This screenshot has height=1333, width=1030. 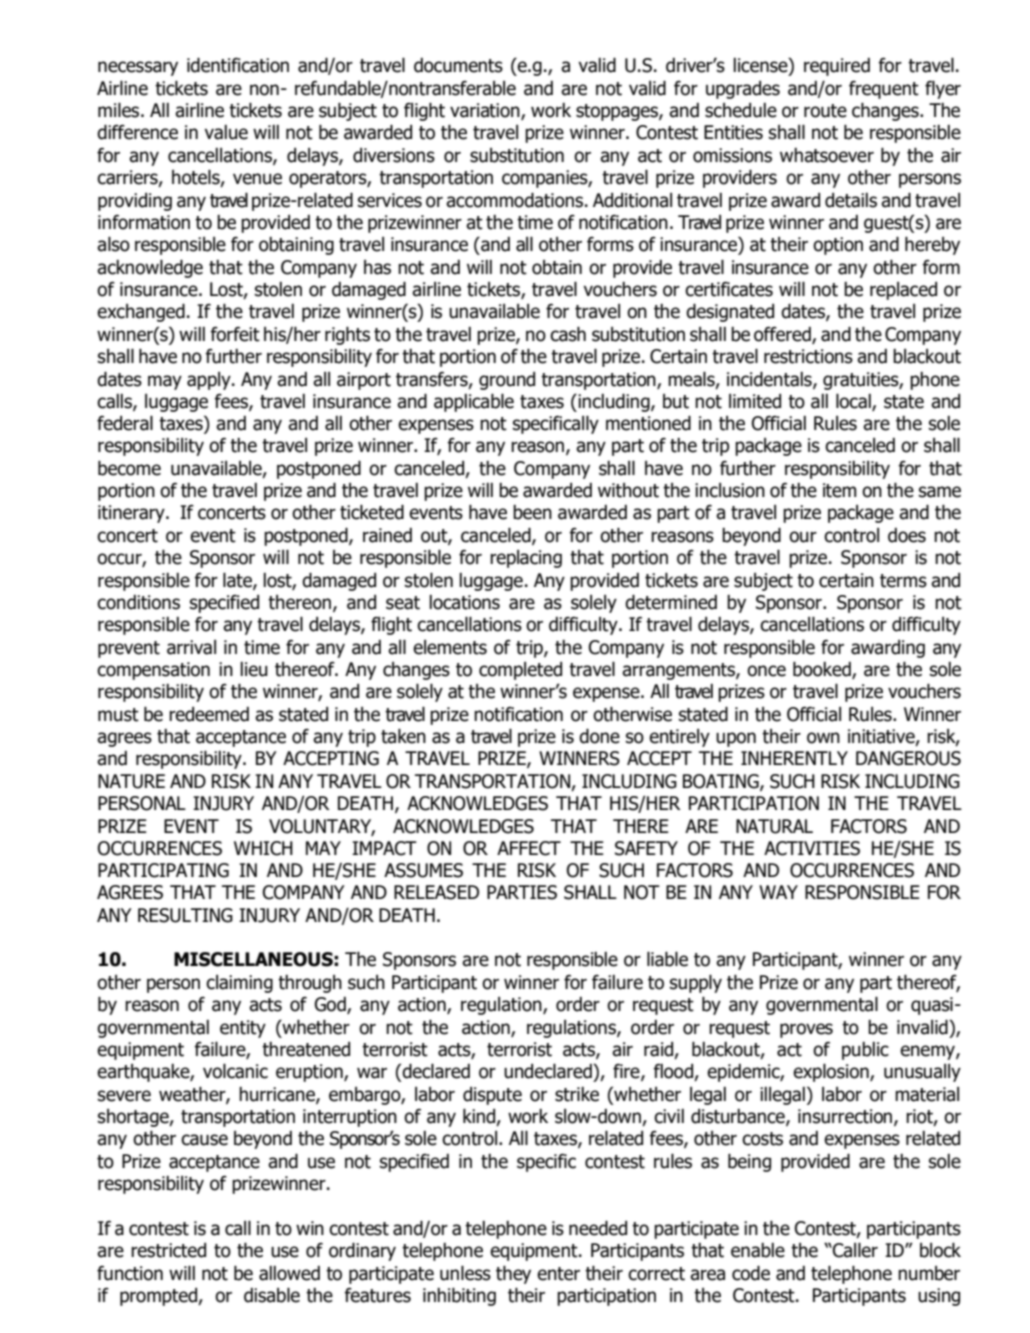 What do you see at coordinates (507, 381) in the screenshot?
I see `ground` at bounding box center [507, 381].
